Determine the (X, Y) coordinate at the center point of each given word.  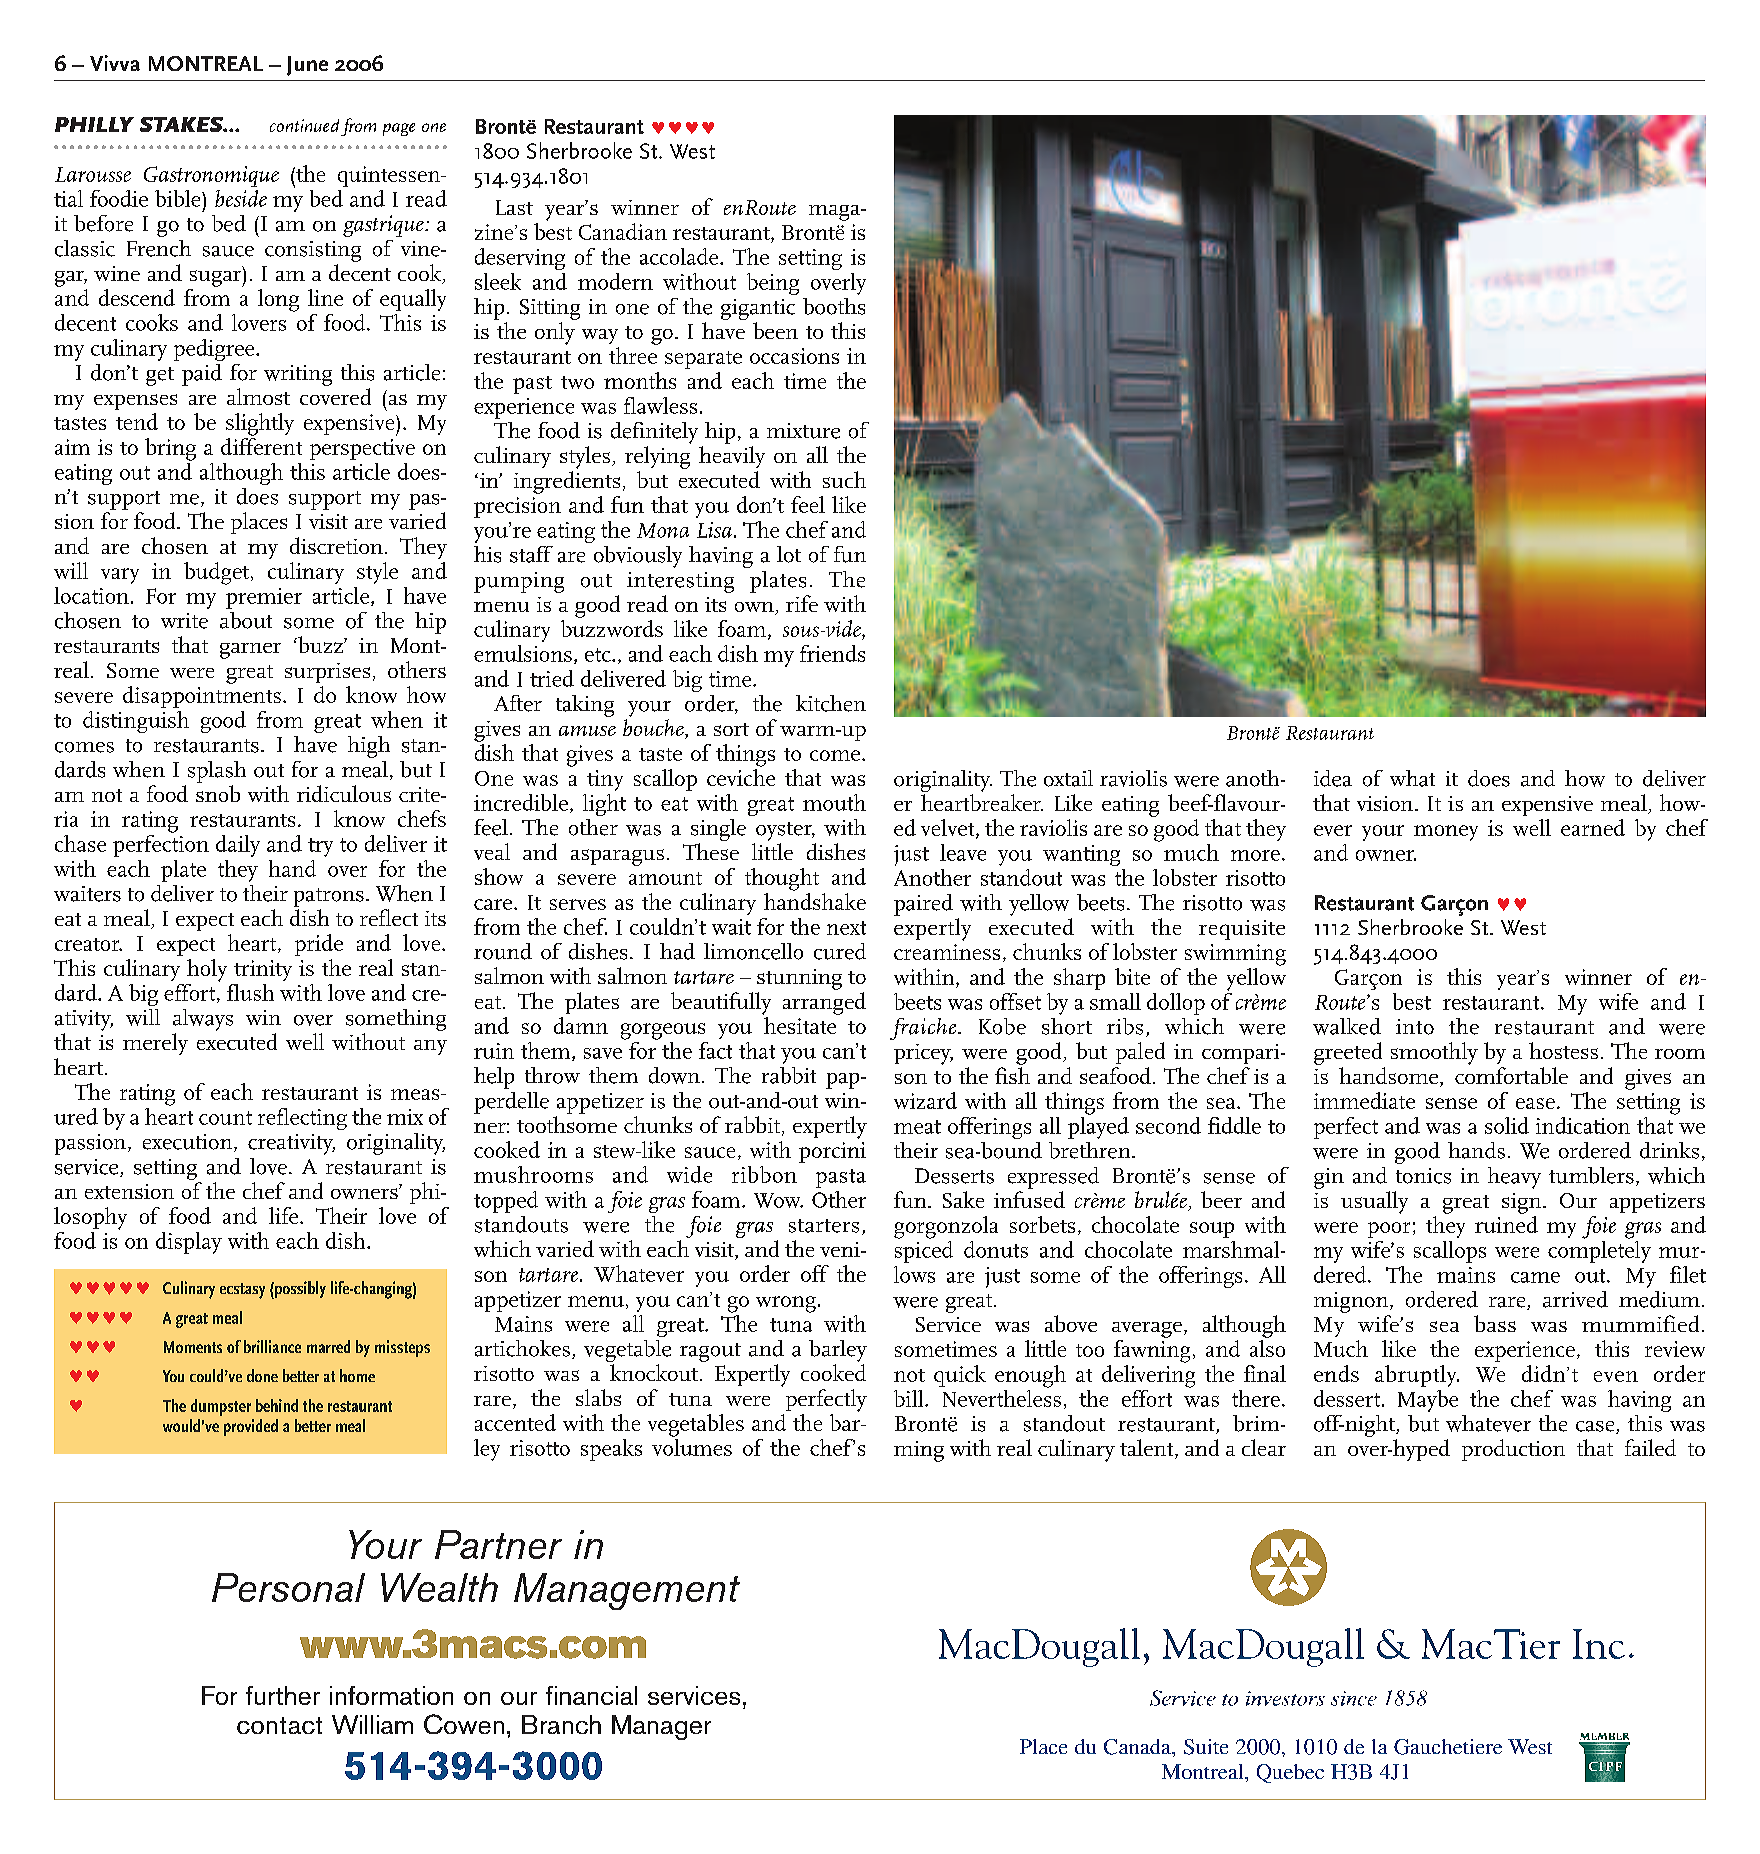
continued (304, 125)
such (844, 479)
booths (834, 306)
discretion (336, 545)
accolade (680, 256)
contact (279, 1725)
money (1446, 833)
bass (1495, 1323)
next (846, 928)
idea (1333, 778)
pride (319, 945)
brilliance (272, 1346)
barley (838, 1351)
